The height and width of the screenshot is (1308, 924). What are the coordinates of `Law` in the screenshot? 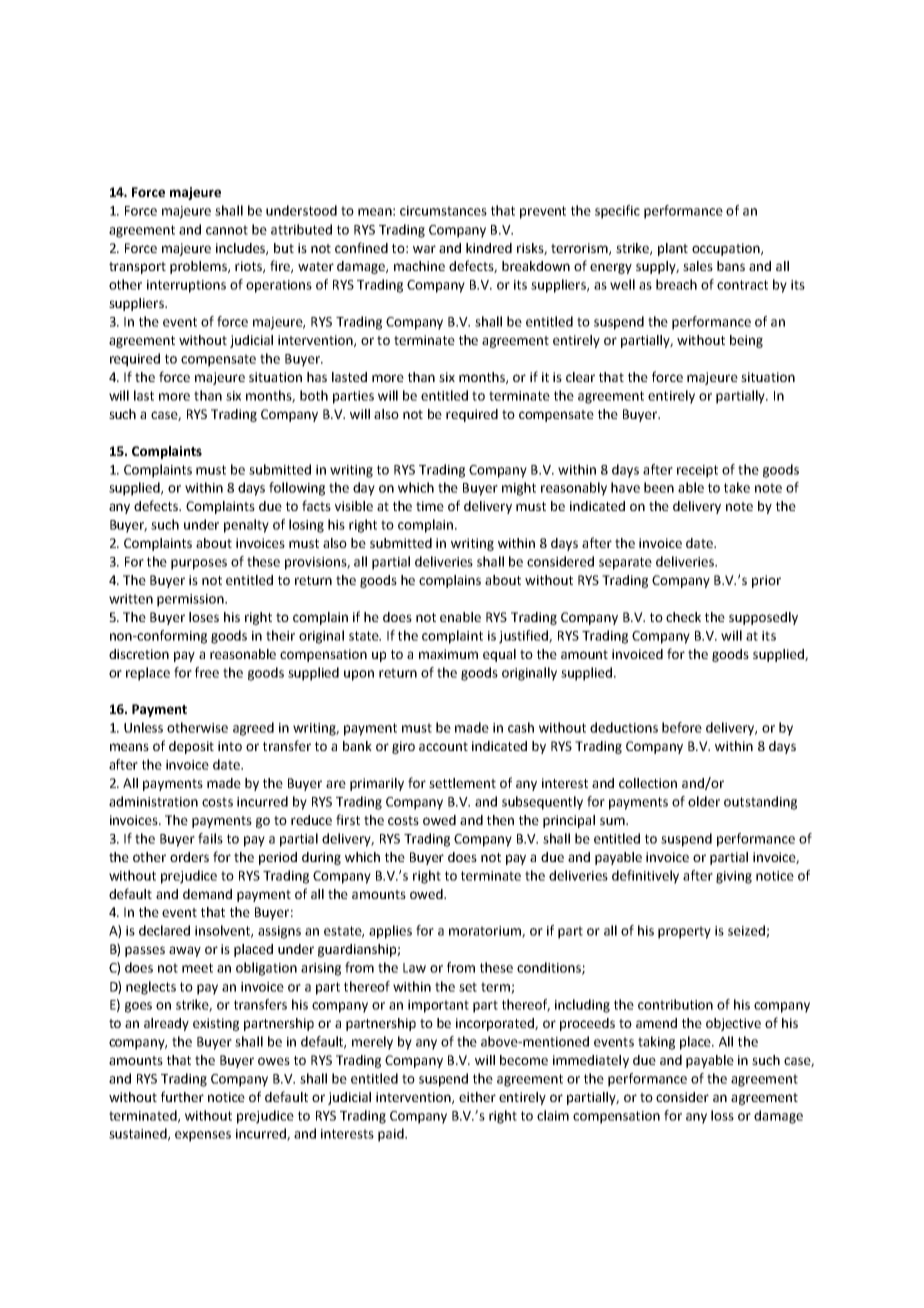 It's located at (414, 968).
